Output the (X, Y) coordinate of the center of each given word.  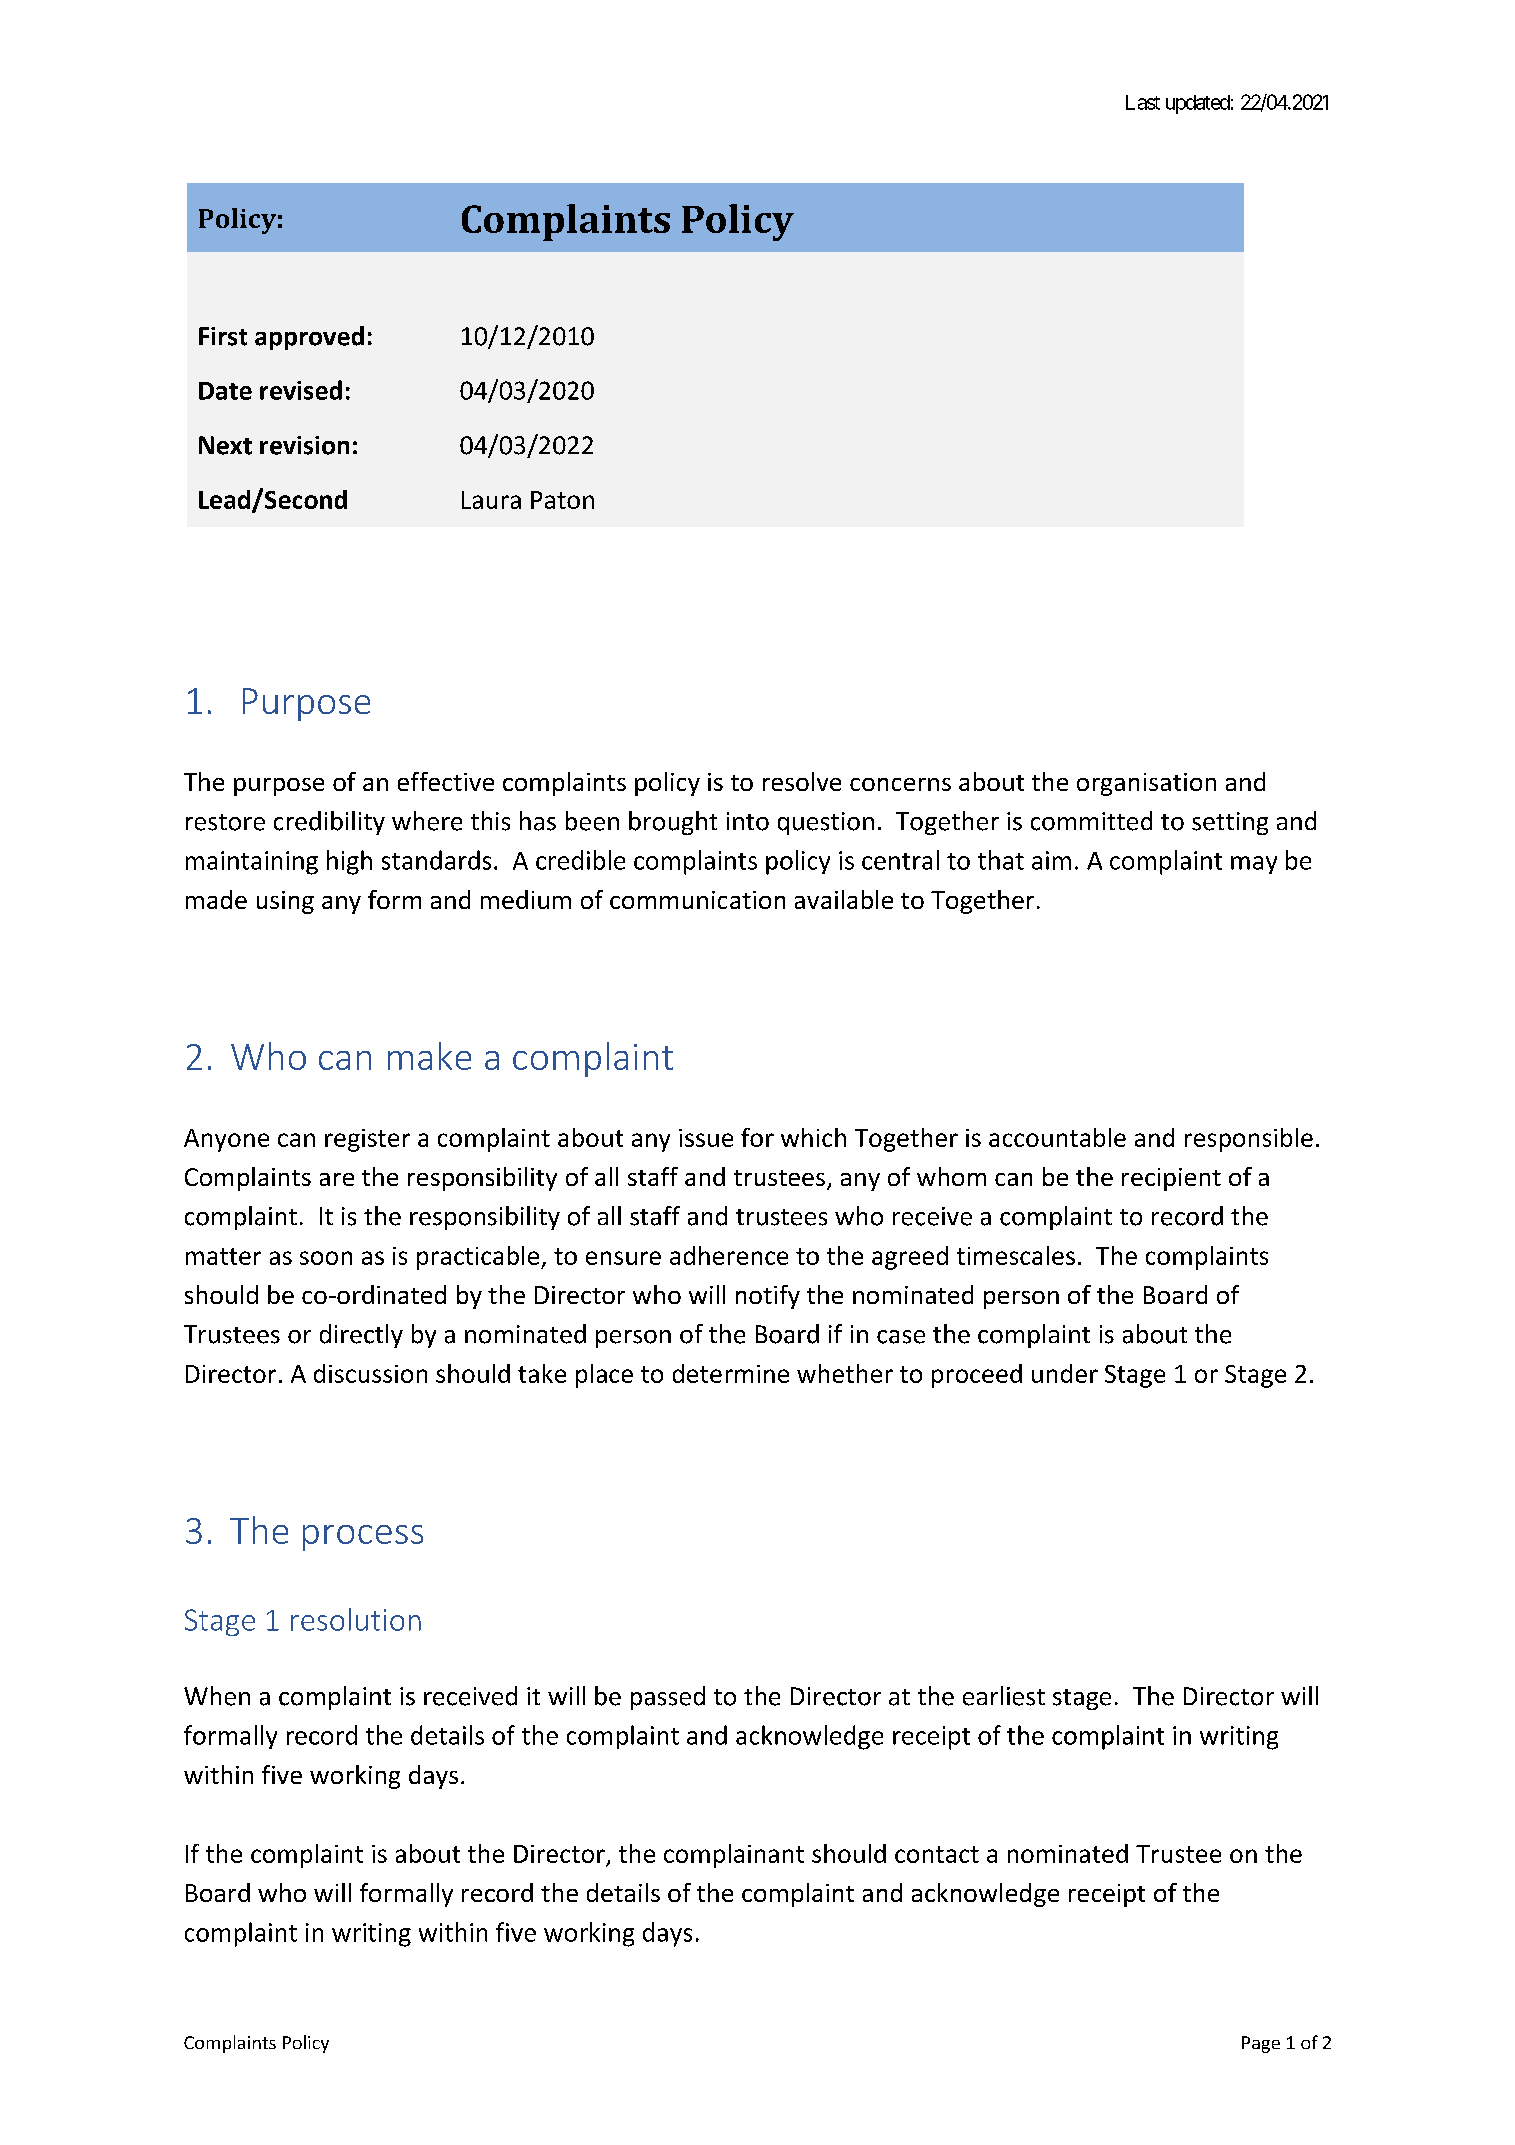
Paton (562, 500)
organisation (1146, 784)
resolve (802, 781)
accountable (1057, 1137)
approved (309, 338)
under (1065, 1373)
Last (1143, 102)
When (217, 1696)
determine (731, 1373)
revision (304, 445)
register (367, 1140)
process (363, 1538)
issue (706, 1138)
